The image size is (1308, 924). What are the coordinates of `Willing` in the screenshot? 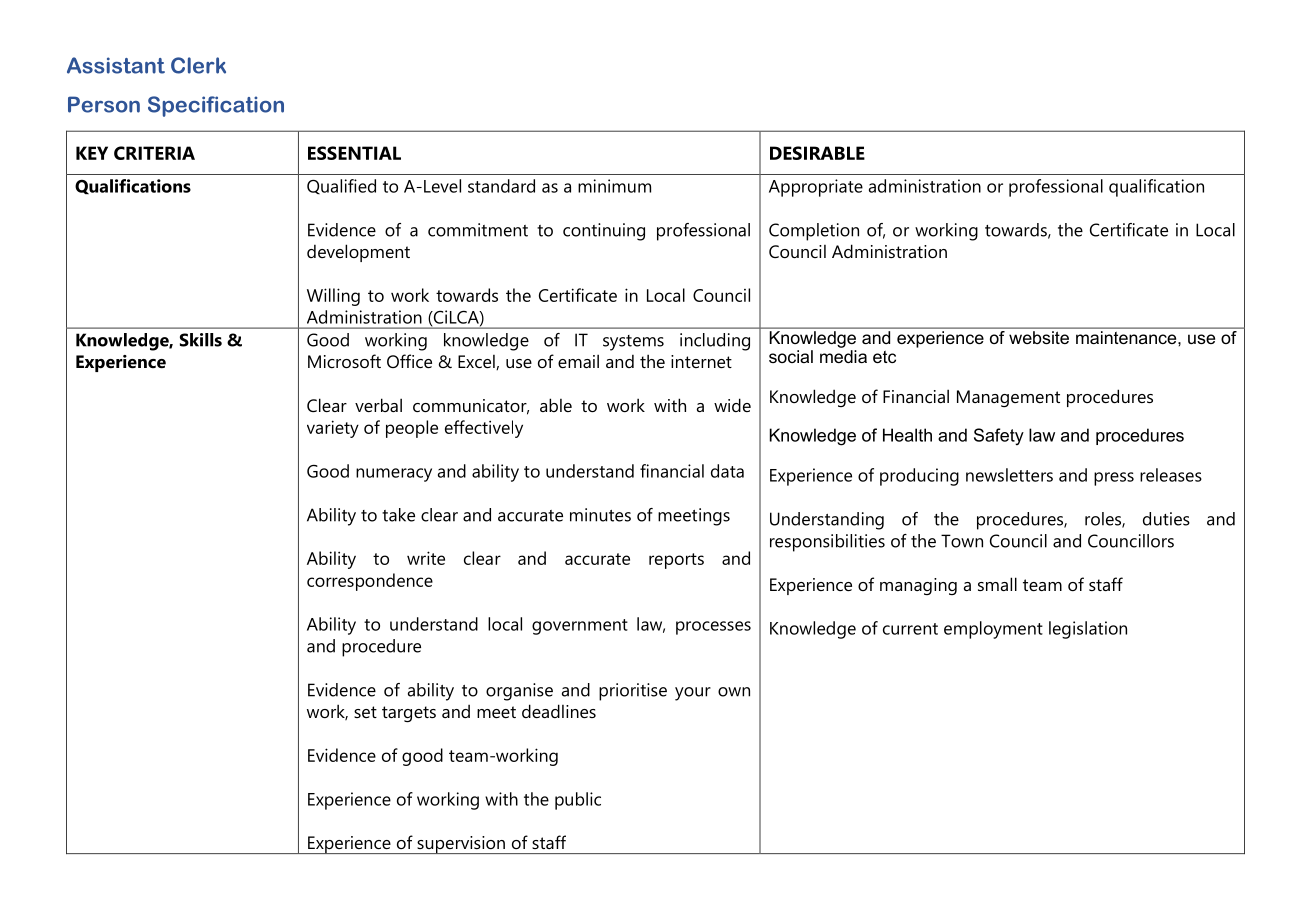 It's located at (333, 297).
